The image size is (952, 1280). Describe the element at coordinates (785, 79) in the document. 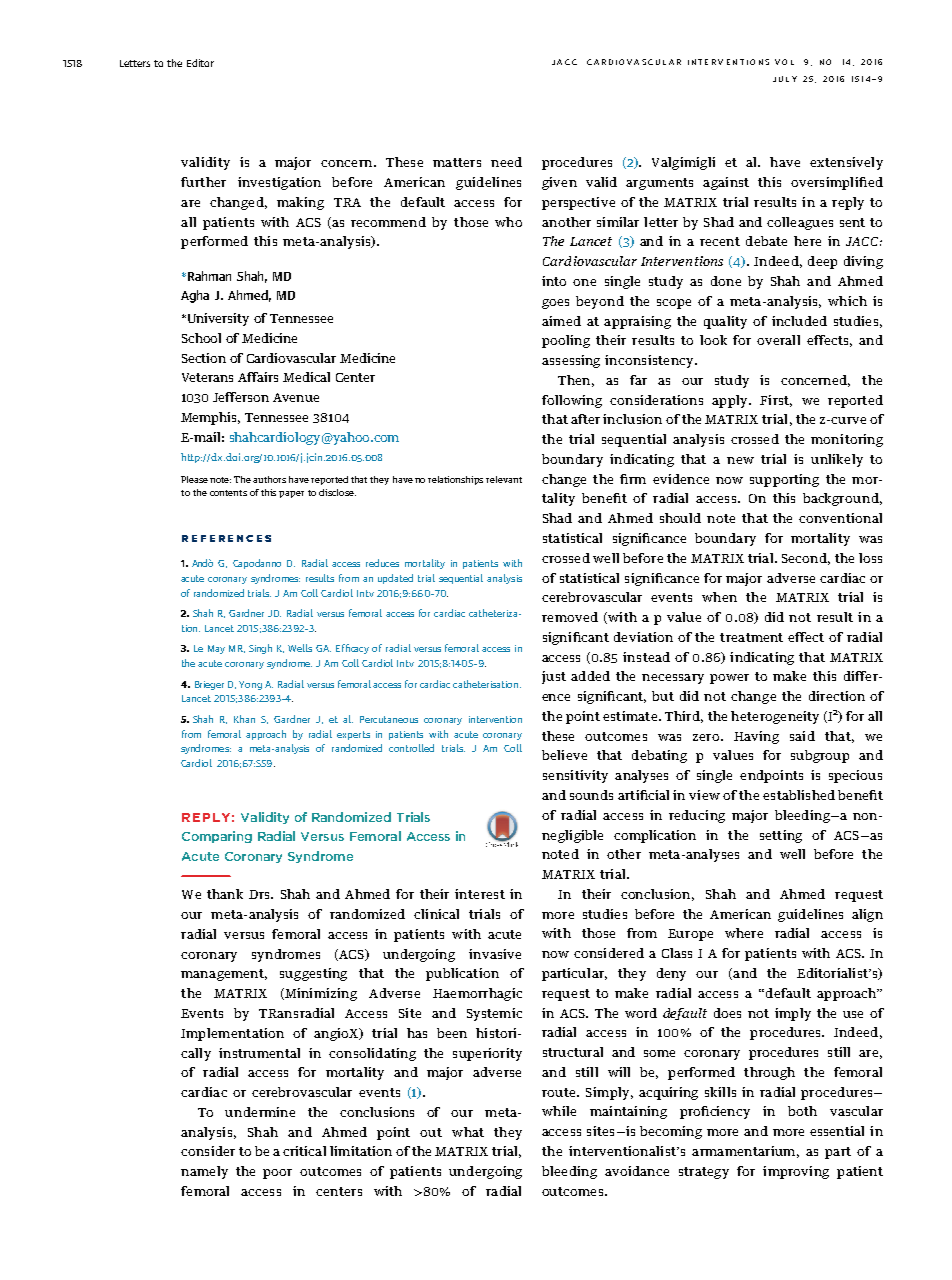

I see `JULY` at that location.
